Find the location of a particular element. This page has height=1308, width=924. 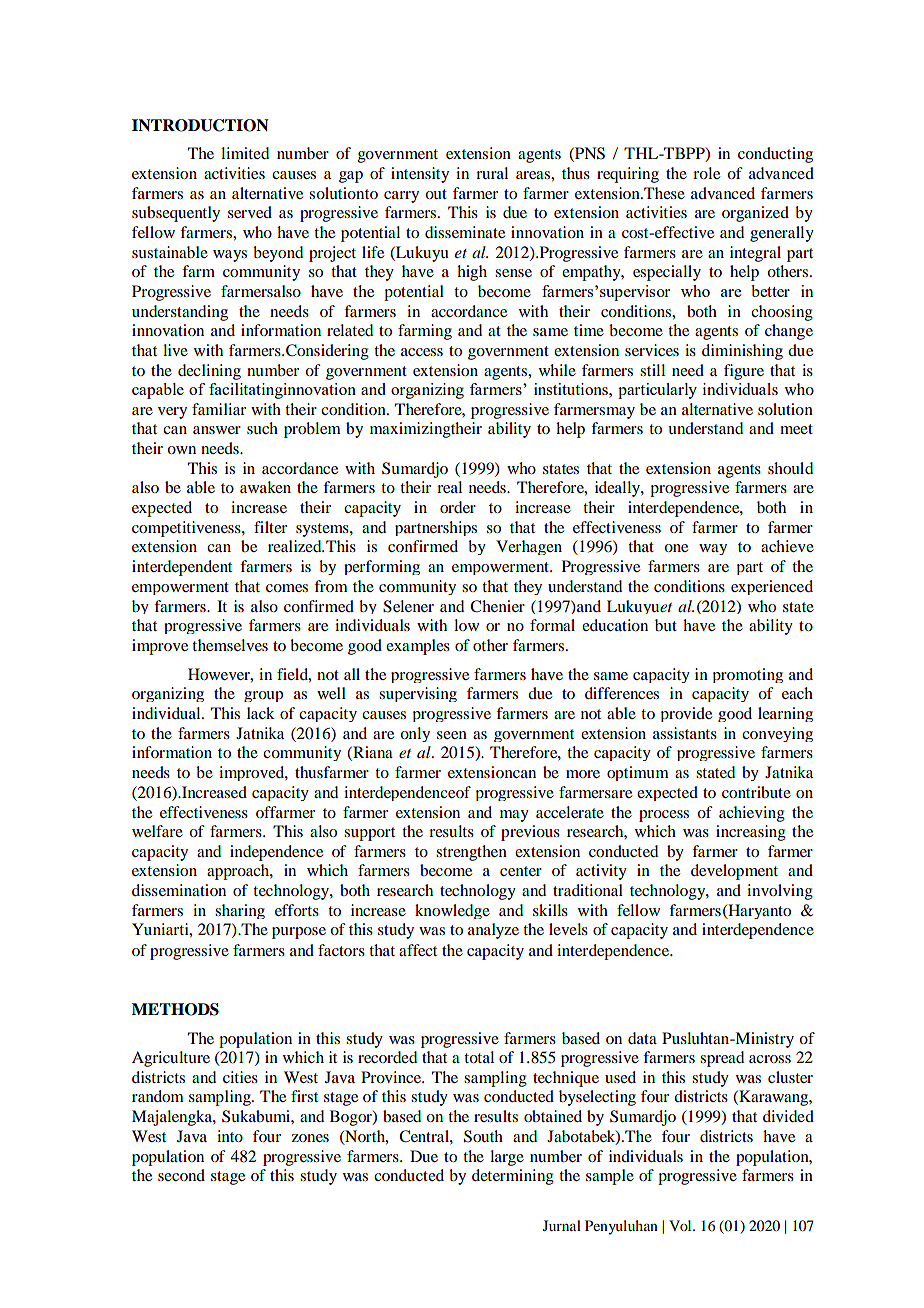

divided is located at coordinates (788, 1116).
